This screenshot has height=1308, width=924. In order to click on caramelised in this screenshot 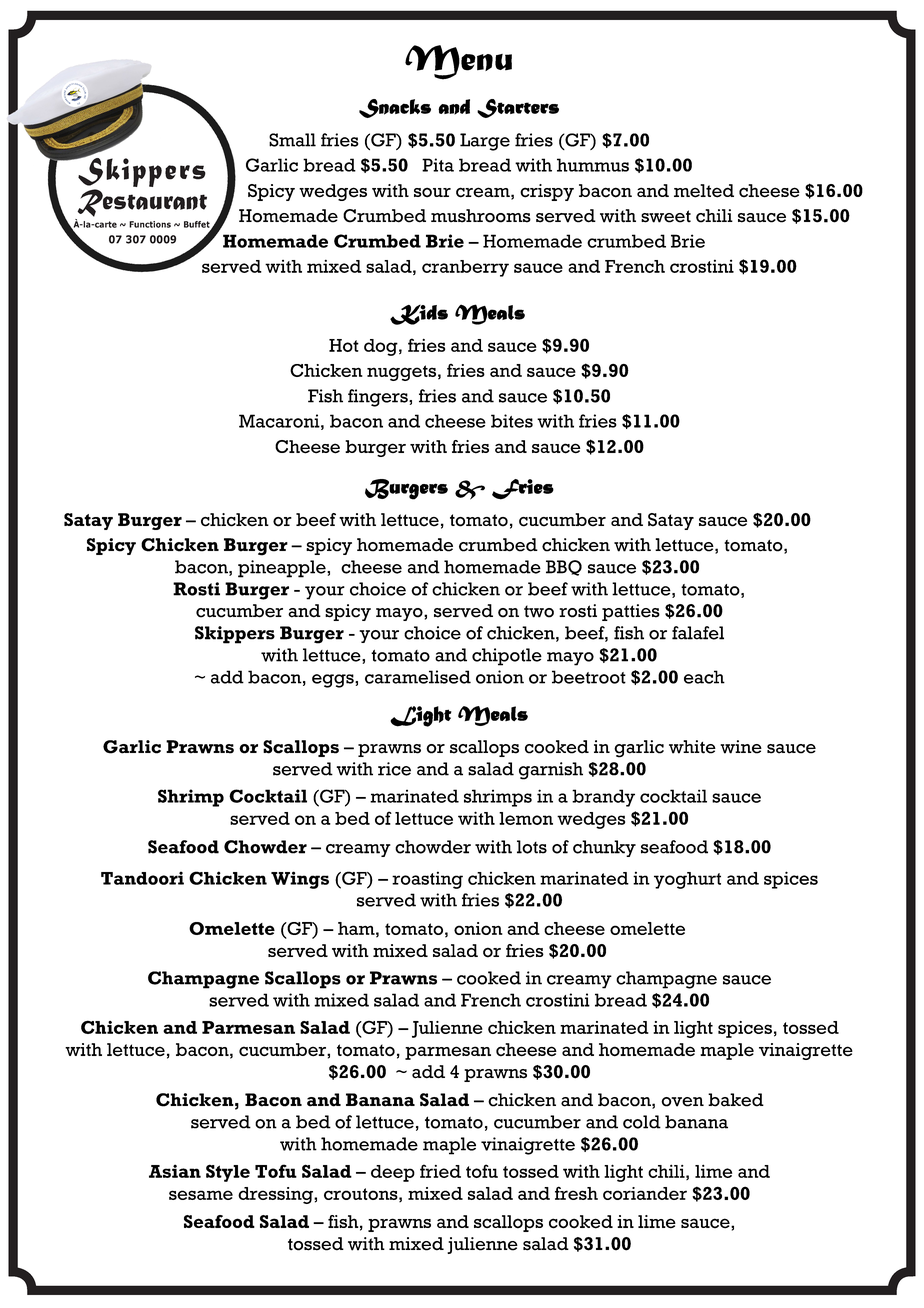, I will do `click(418, 677)`.
